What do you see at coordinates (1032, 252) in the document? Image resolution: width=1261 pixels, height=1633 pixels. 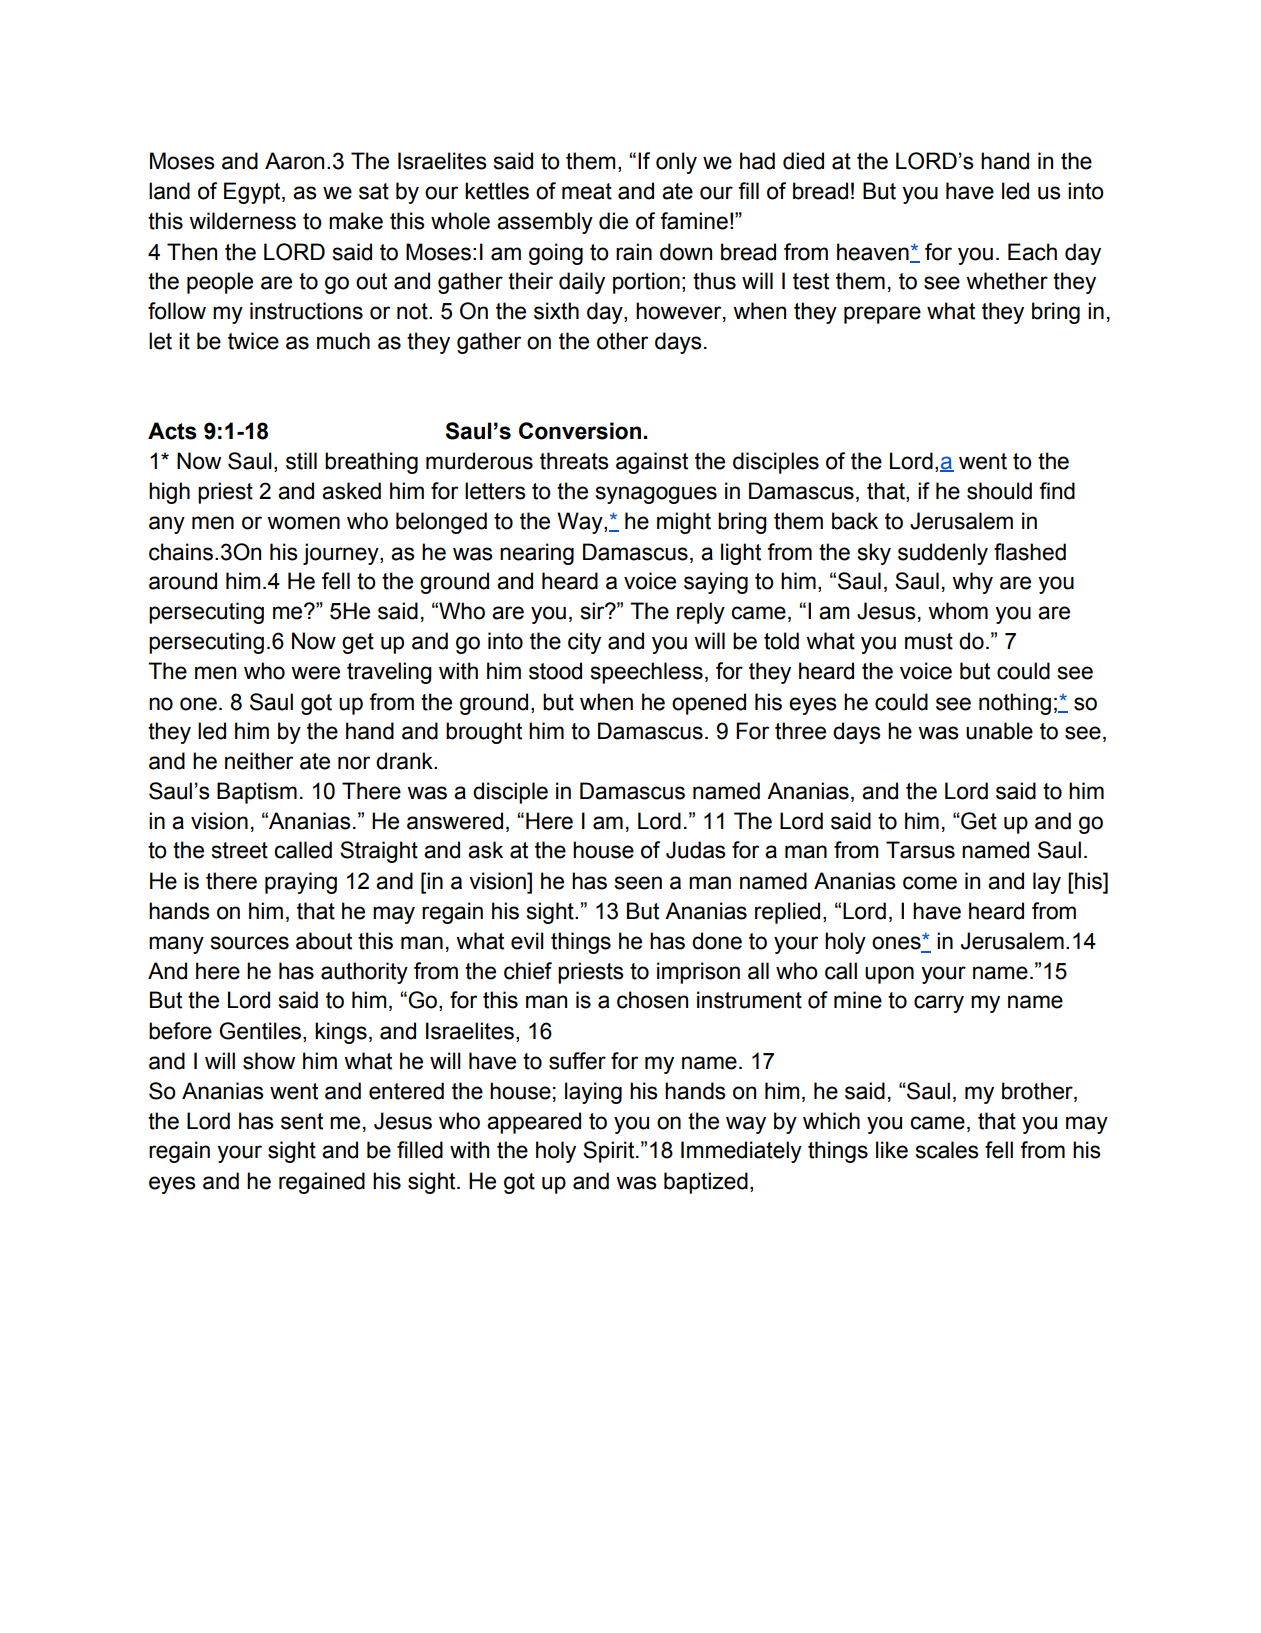 I see `Each` at bounding box center [1032, 252].
